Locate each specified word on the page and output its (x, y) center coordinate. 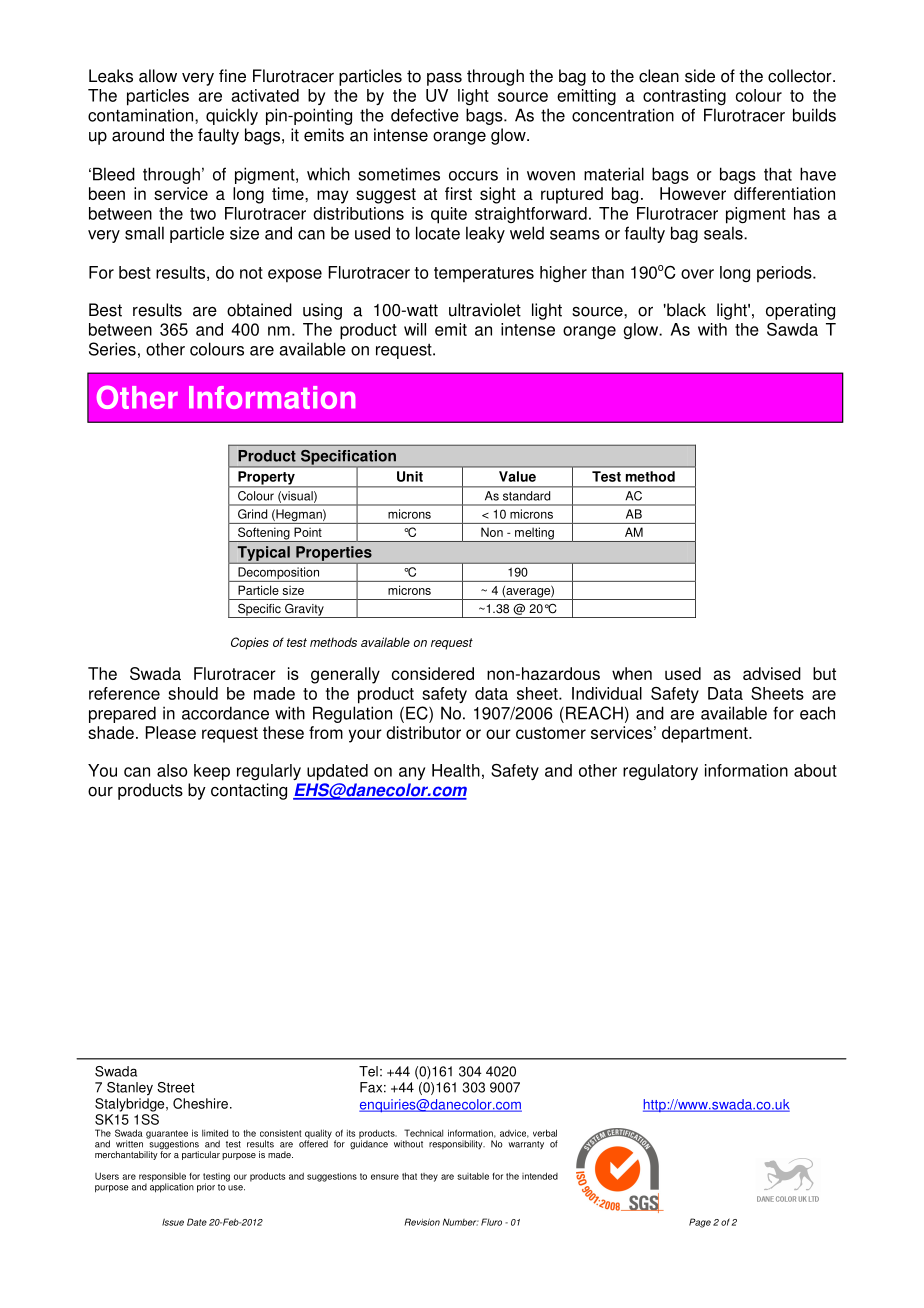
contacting (249, 791)
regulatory (660, 772)
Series (112, 349)
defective (425, 115)
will (415, 329)
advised (772, 673)
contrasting (684, 97)
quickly (232, 116)
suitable (473, 1176)
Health (456, 770)
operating (800, 311)
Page (700, 1223)
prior (206, 1188)
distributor (423, 732)
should (193, 693)
